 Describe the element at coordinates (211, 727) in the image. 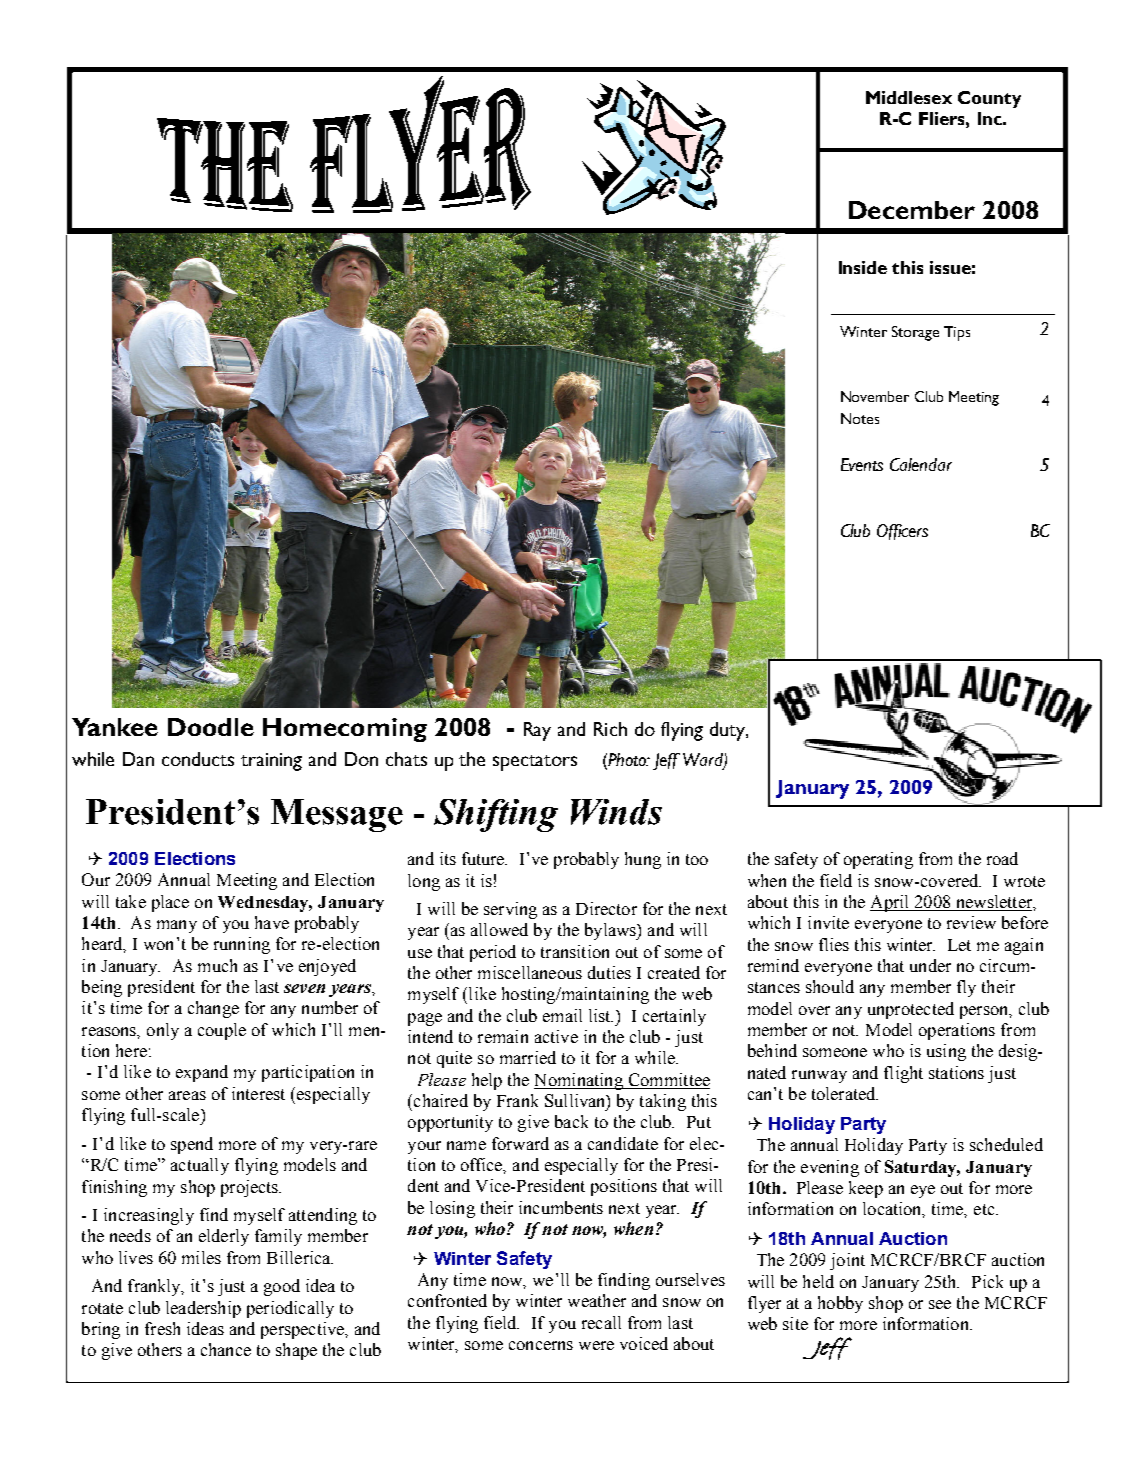

I see `Doodle` at that location.
